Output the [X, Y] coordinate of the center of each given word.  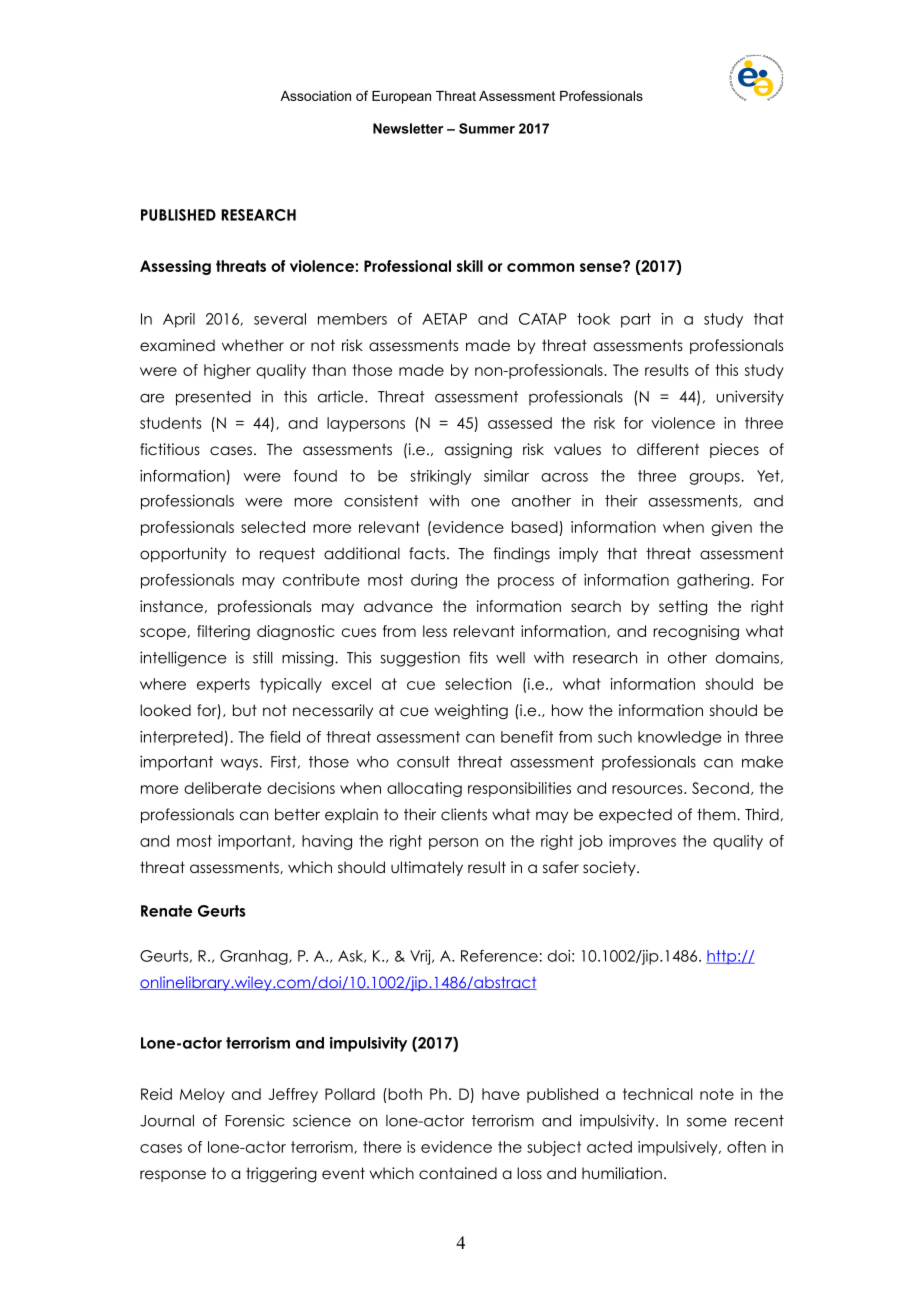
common [540, 267]
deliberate [222, 788]
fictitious [170, 449]
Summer [487, 128]
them [717, 814]
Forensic [255, 1120]
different [668, 449]
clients [464, 814]
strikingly [440, 477]
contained [458, 1173]
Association [315, 96]
